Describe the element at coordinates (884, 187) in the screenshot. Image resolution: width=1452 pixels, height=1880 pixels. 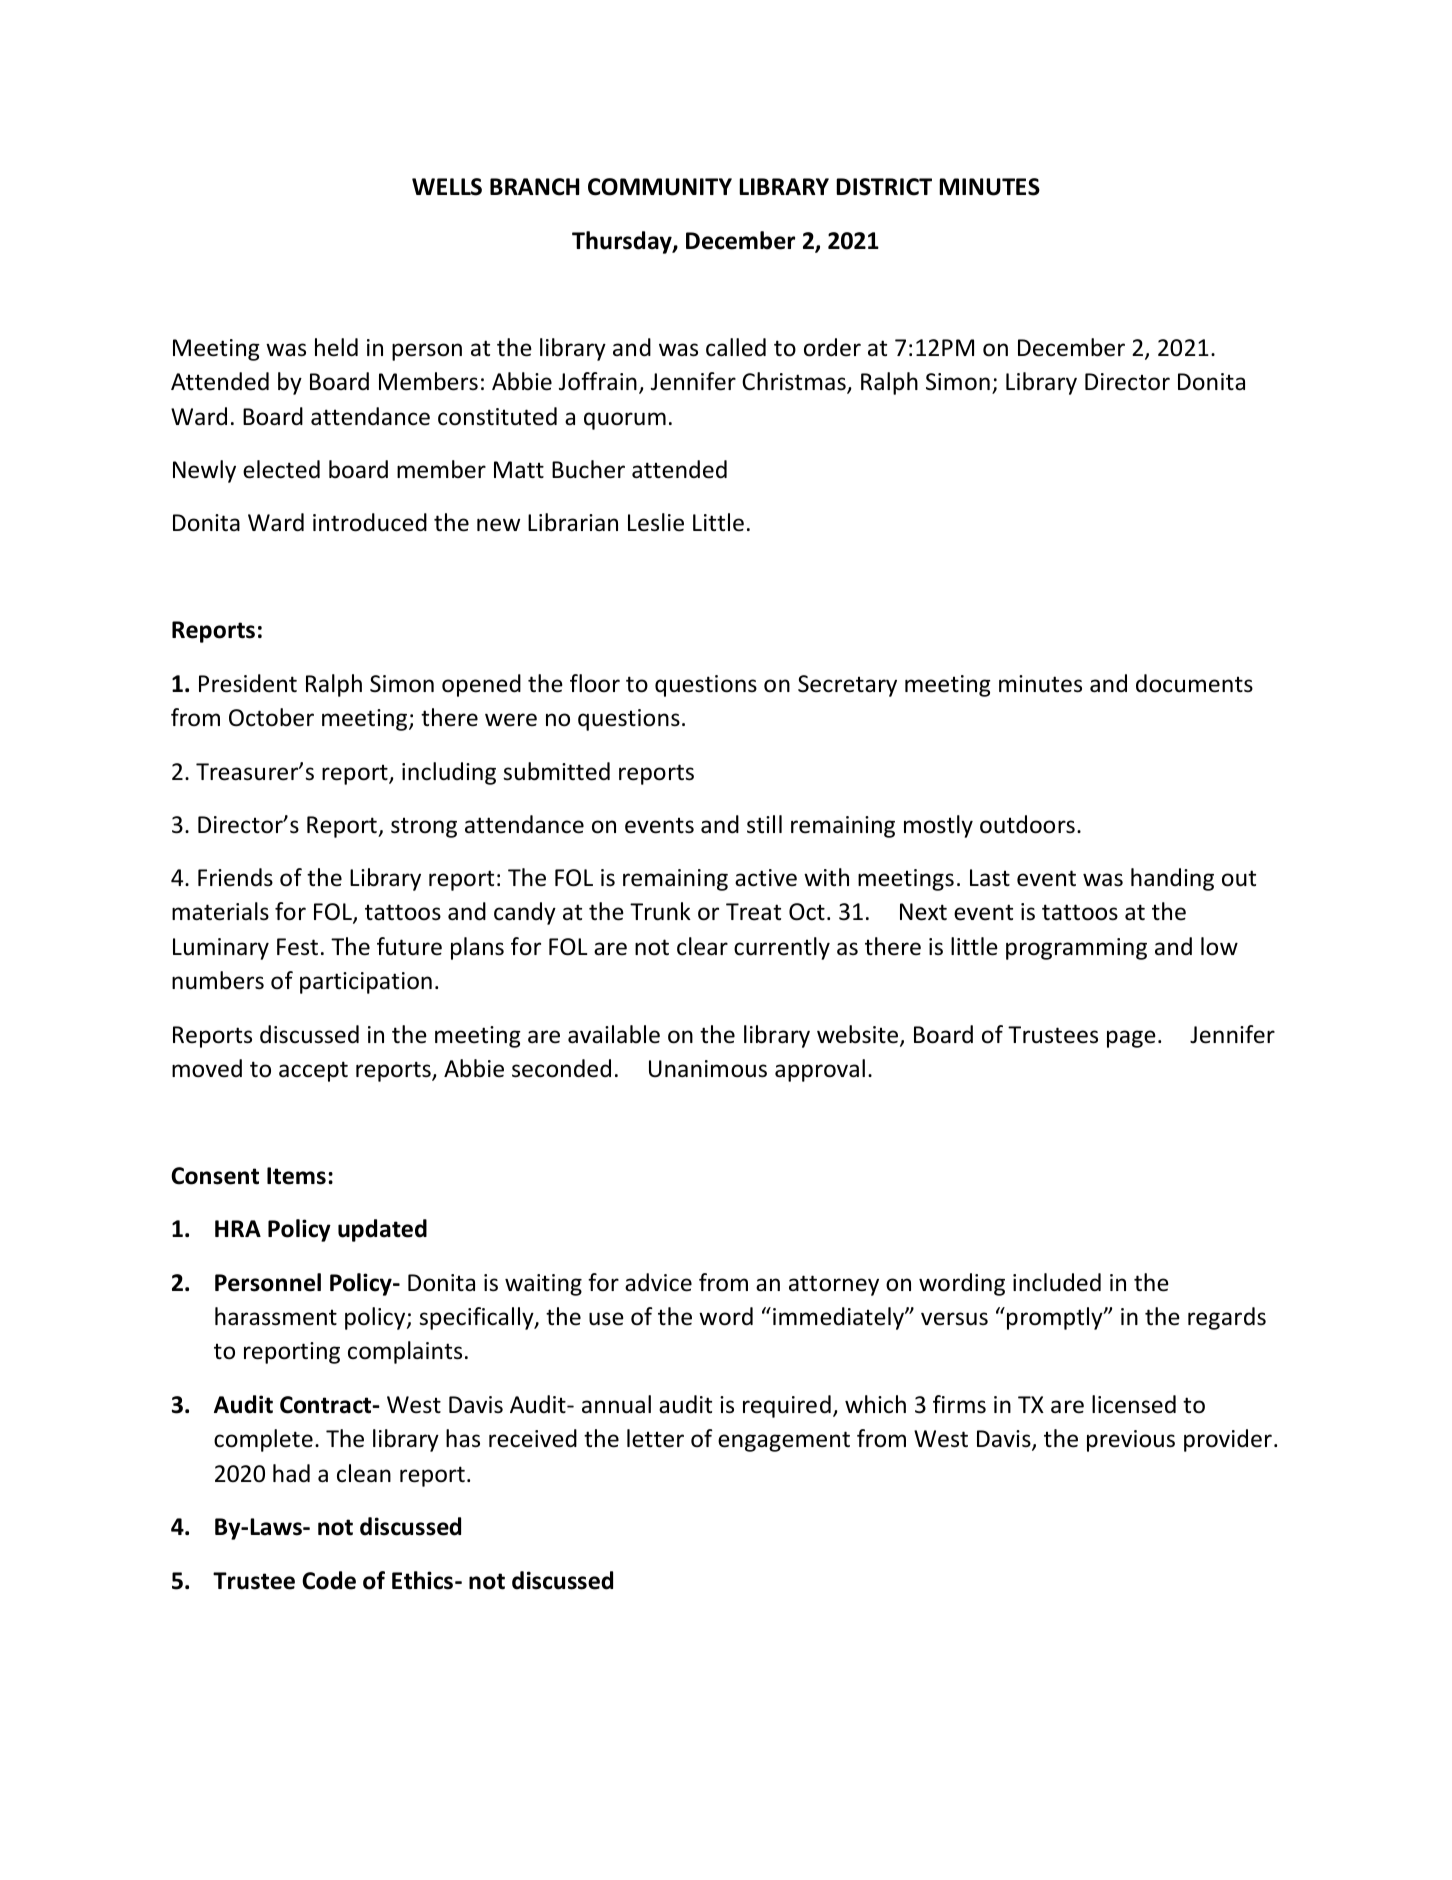
I see `DISTRICT` at that location.
